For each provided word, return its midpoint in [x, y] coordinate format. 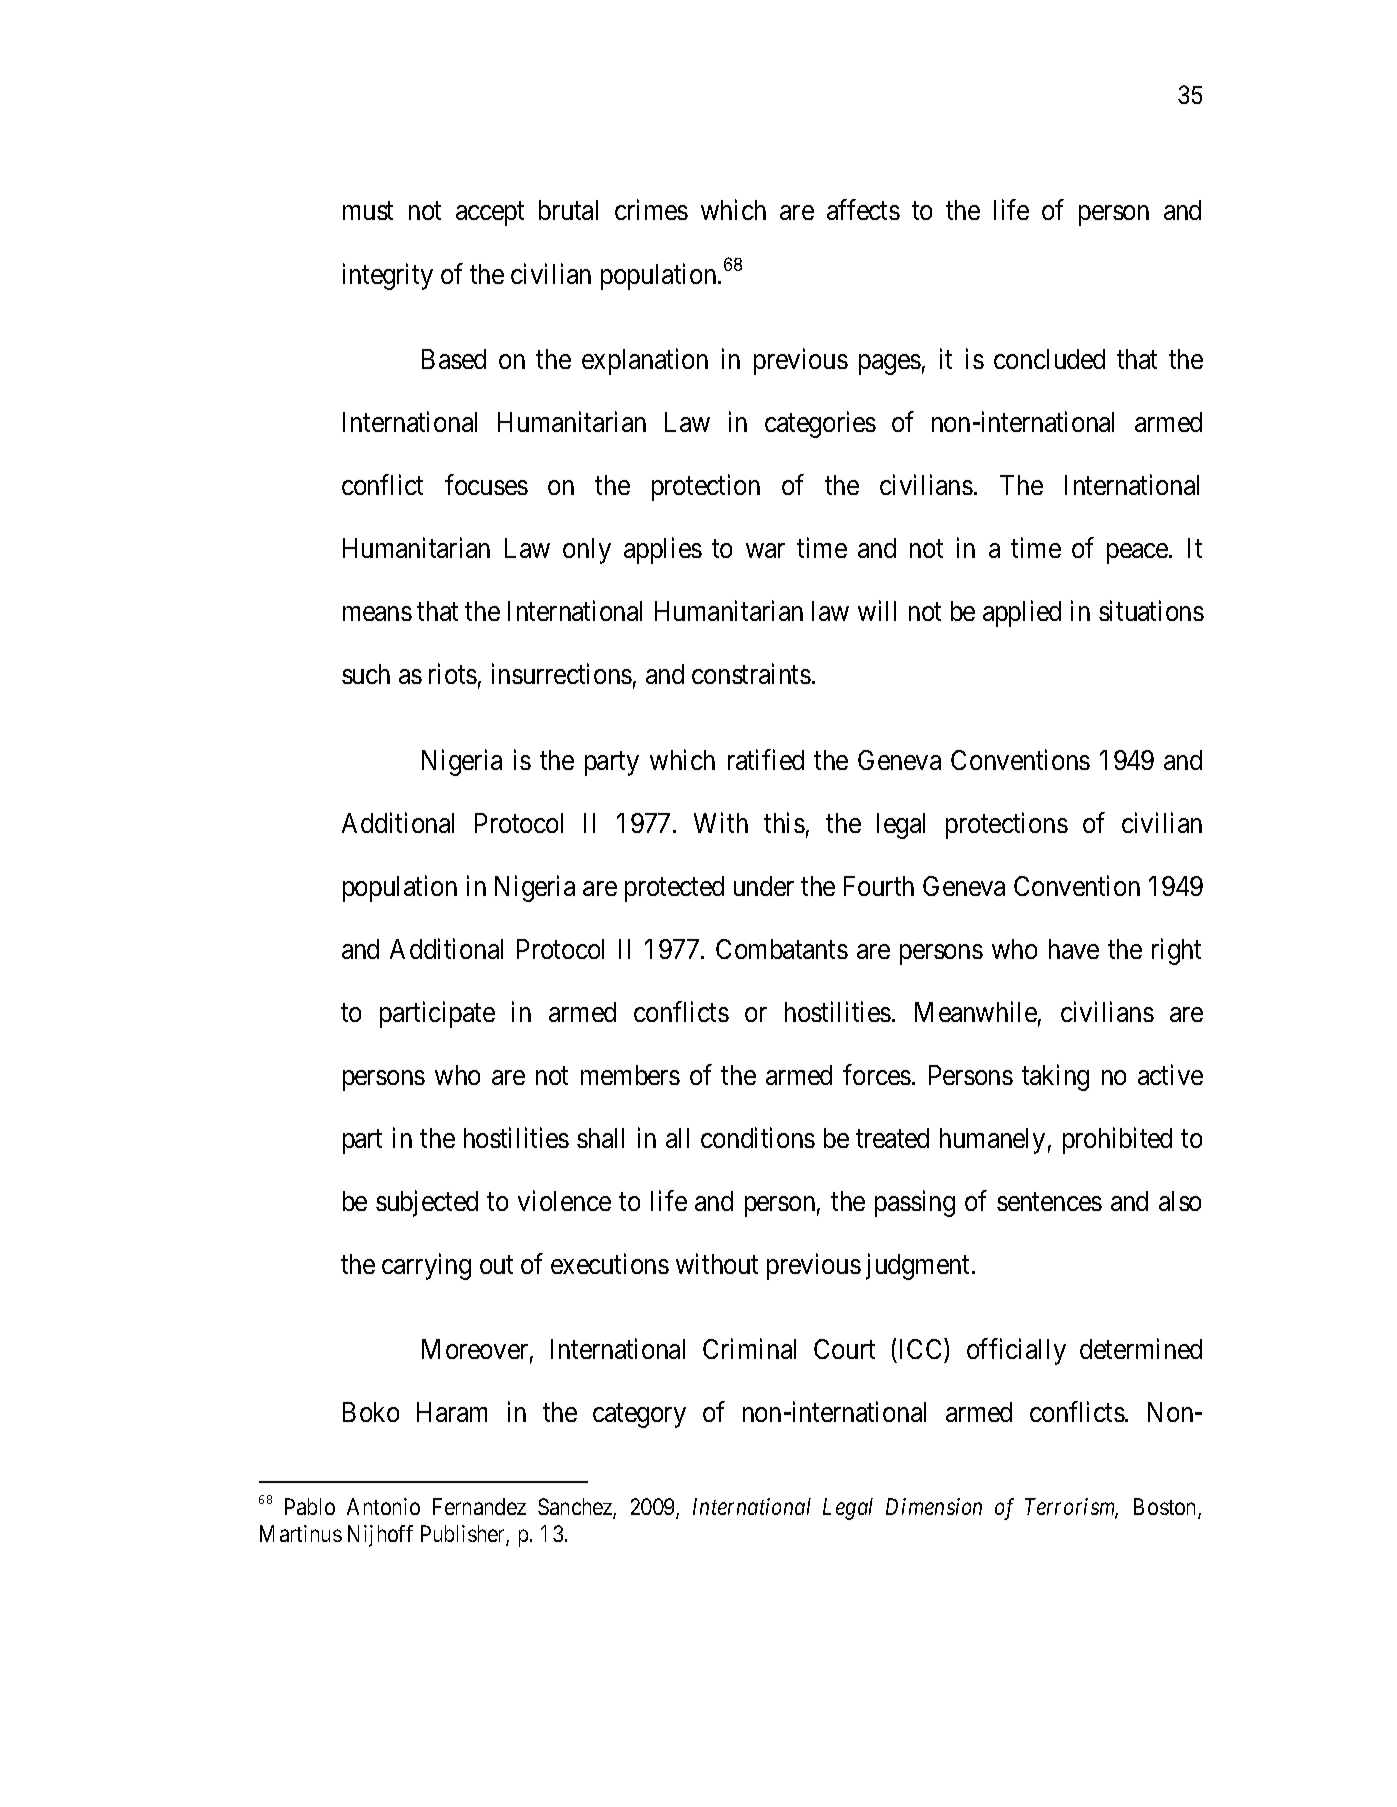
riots [453, 674]
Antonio [383, 1506]
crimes [651, 210]
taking [1055, 1077]
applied [1022, 613]
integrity [388, 276]
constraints [751, 674]
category [639, 1416]
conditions [758, 1137]
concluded [1049, 359]
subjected [427, 1203]
